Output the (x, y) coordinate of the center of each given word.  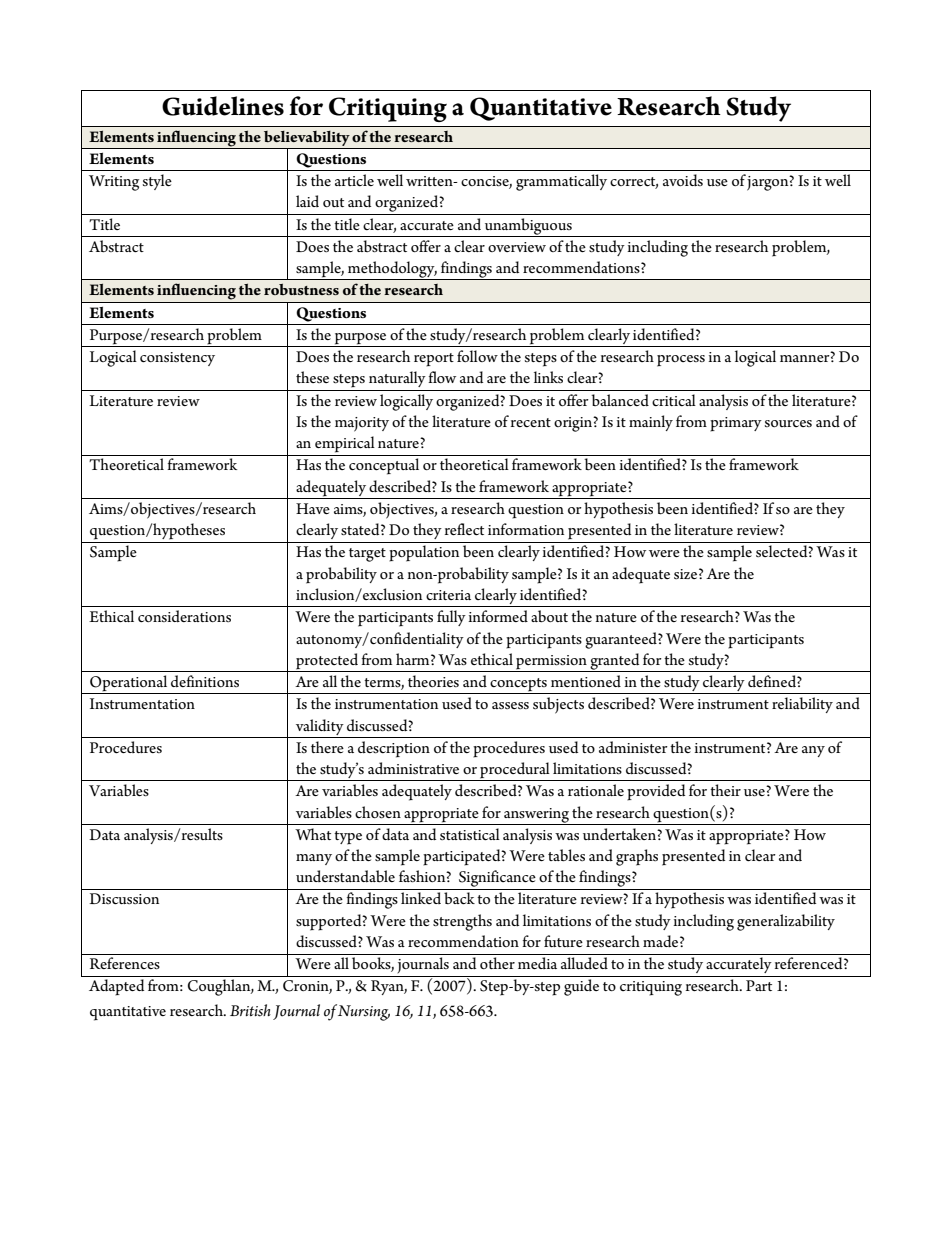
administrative (413, 768)
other (497, 963)
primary (736, 424)
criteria (448, 595)
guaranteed (622, 640)
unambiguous (528, 227)
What (313, 834)
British (250, 1010)
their (725, 790)
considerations (184, 616)
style (157, 182)
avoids (683, 180)
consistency (177, 359)
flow (442, 377)
